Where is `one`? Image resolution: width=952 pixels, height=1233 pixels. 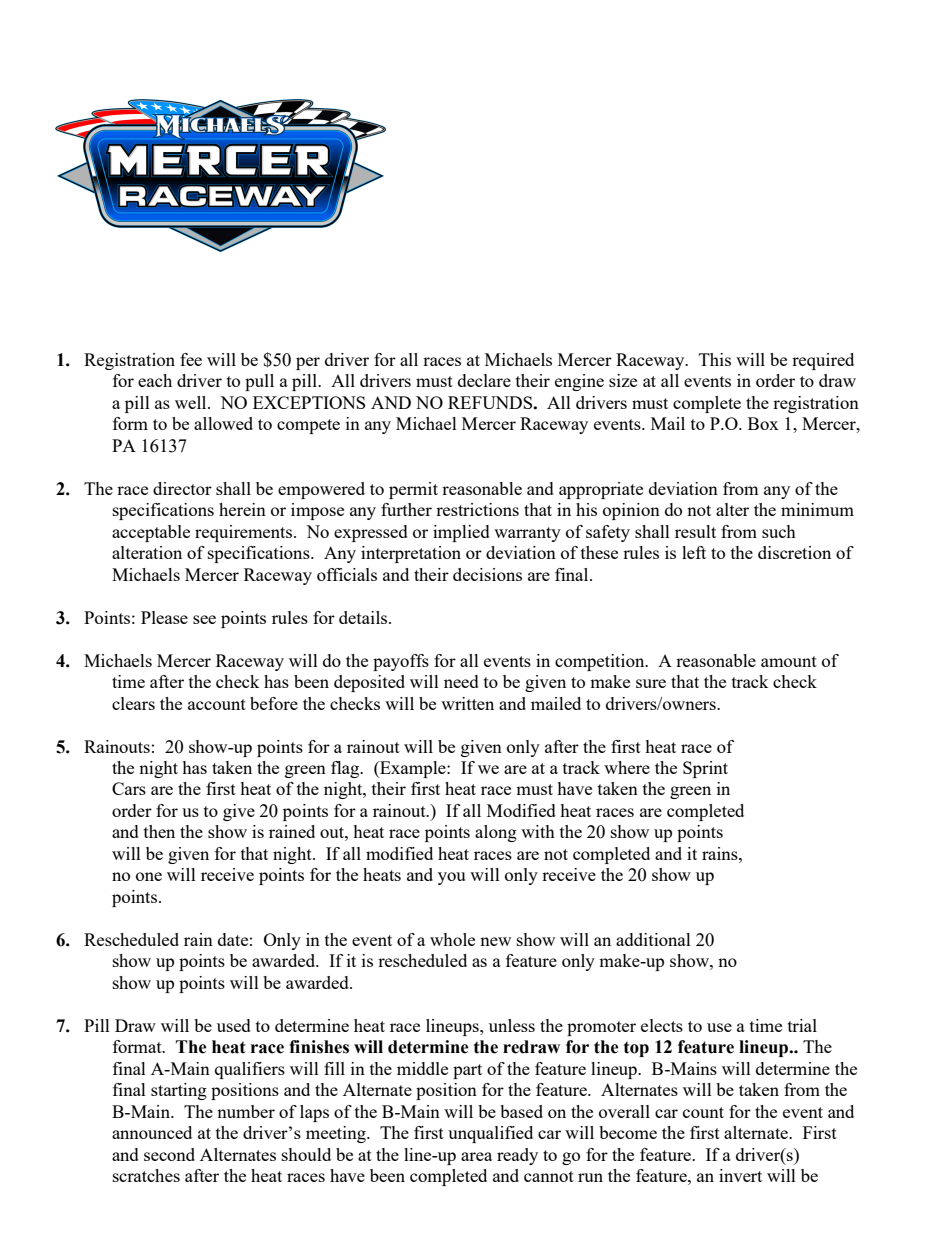
one is located at coordinates (149, 876).
